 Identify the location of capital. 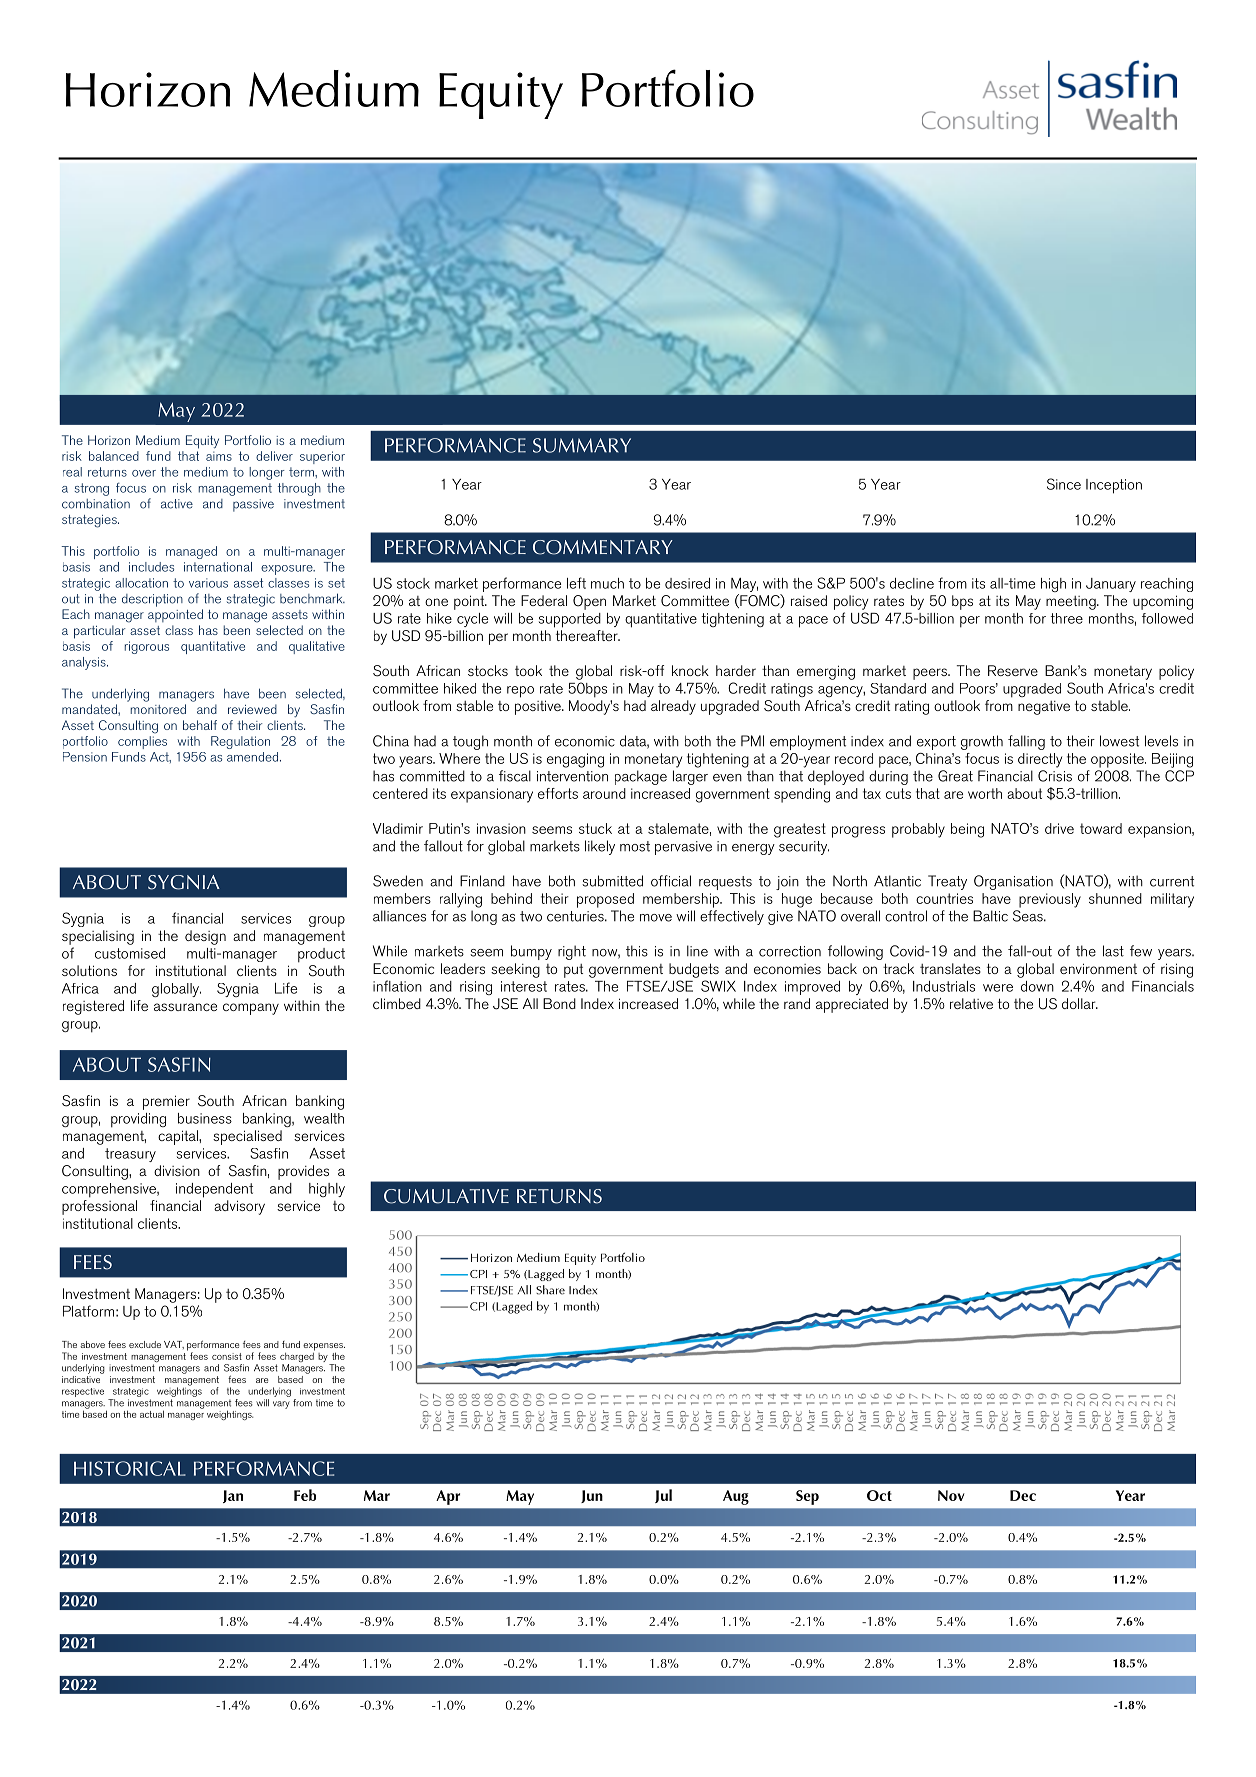
(179, 1137).
